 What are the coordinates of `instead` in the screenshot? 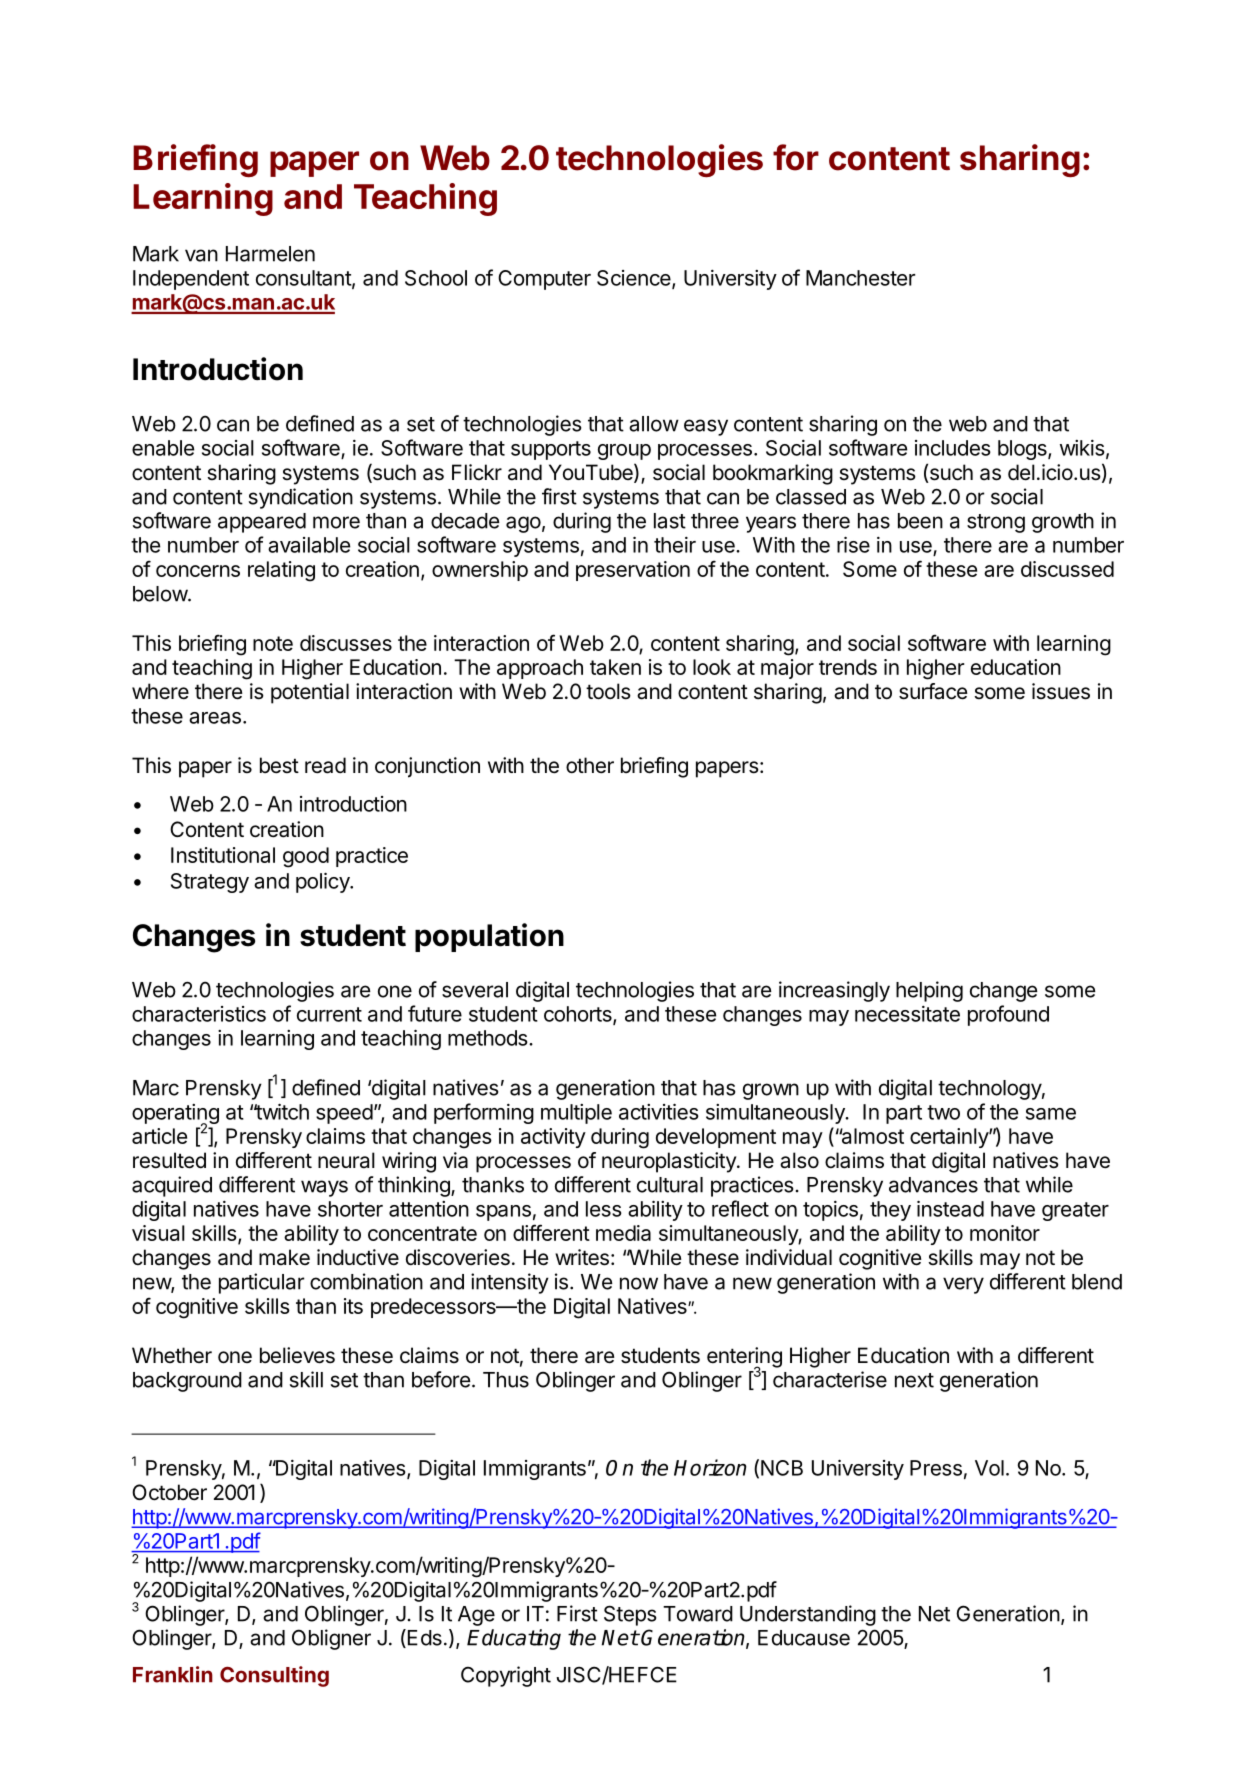 It's located at (950, 1208).
